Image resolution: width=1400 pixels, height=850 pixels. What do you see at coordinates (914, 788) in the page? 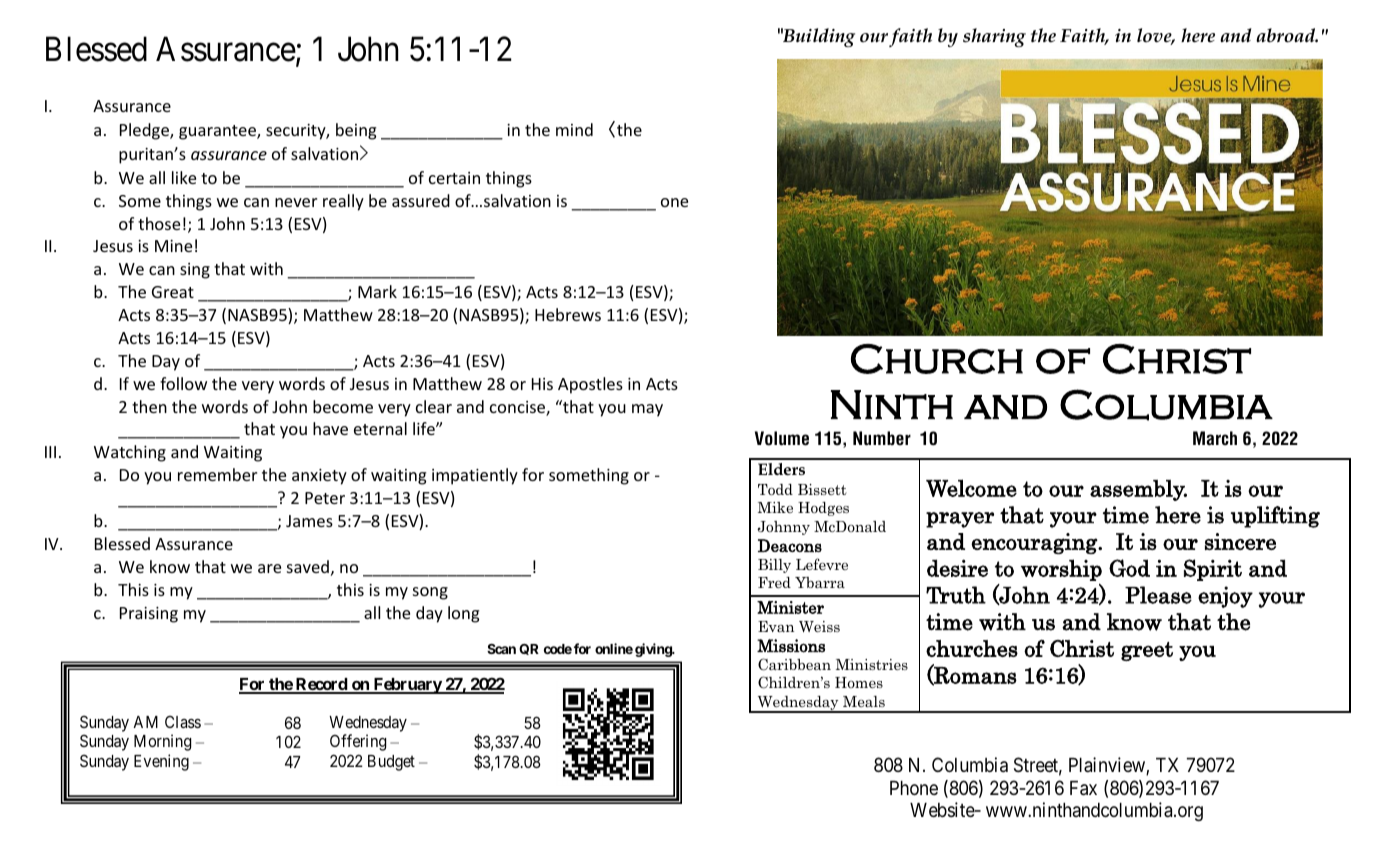
I see `Phone` at bounding box center [914, 788].
